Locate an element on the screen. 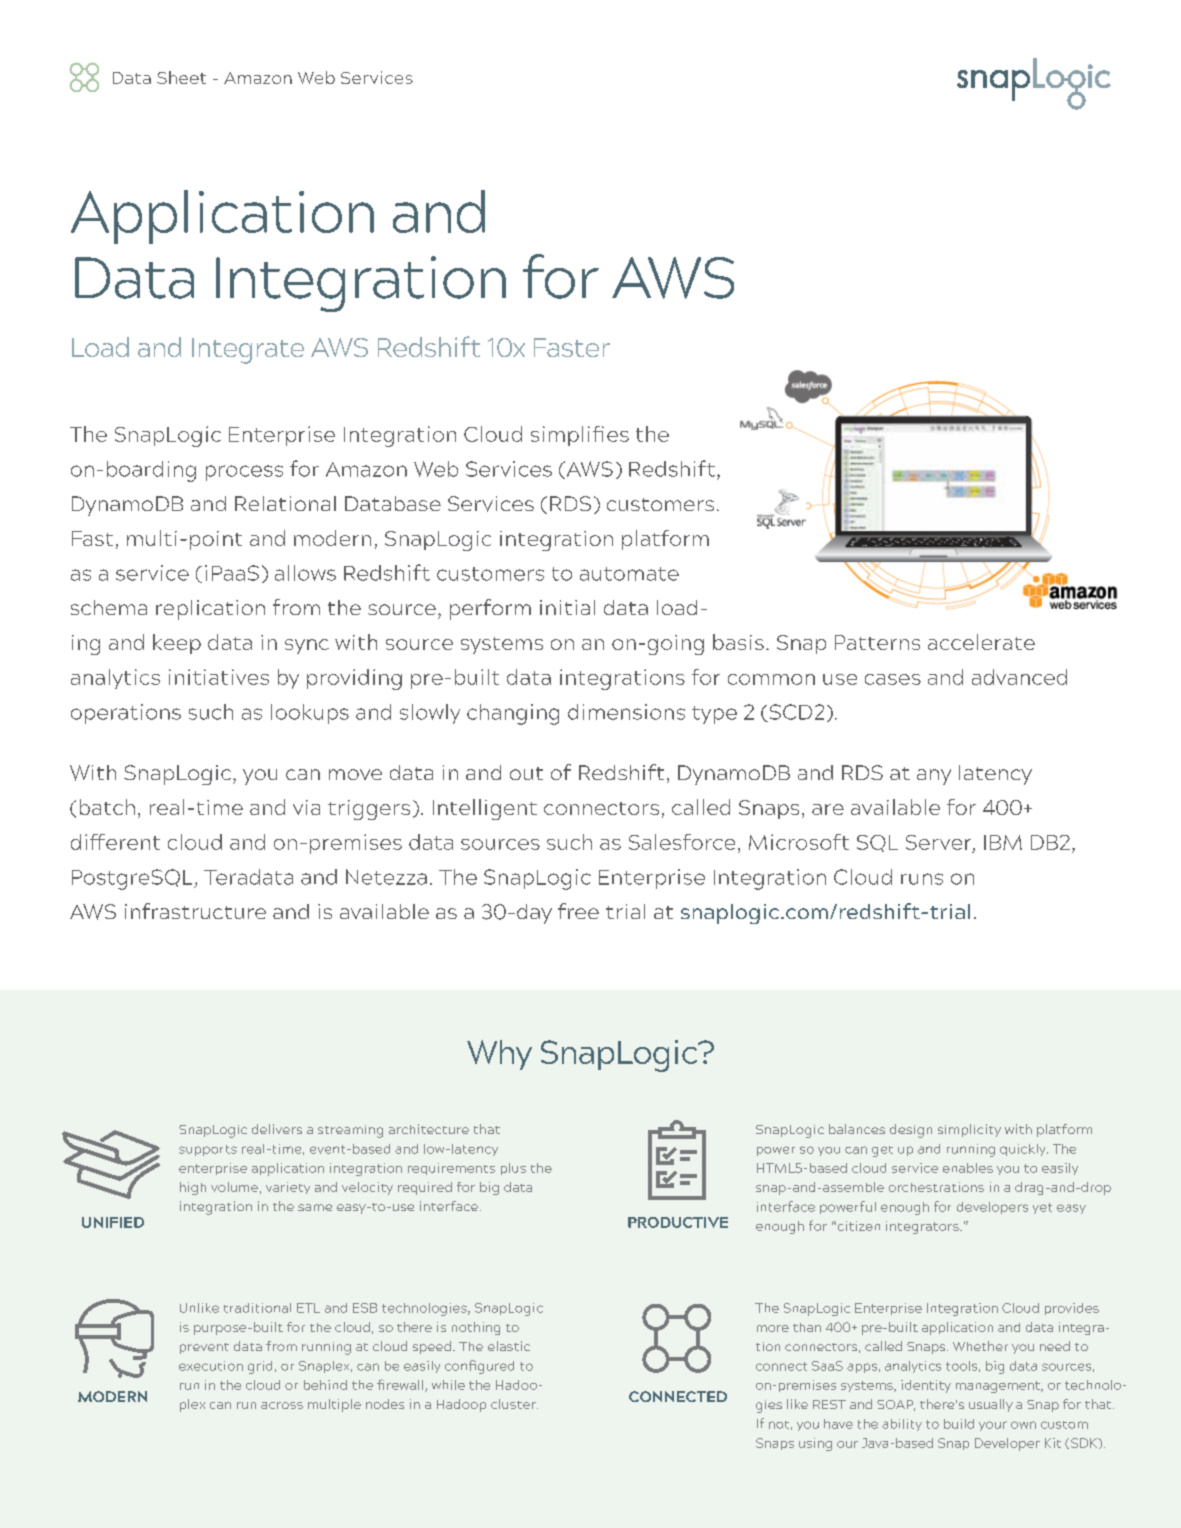 The width and height of the screenshot is (1181, 1528). any is located at coordinates (934, 777).
